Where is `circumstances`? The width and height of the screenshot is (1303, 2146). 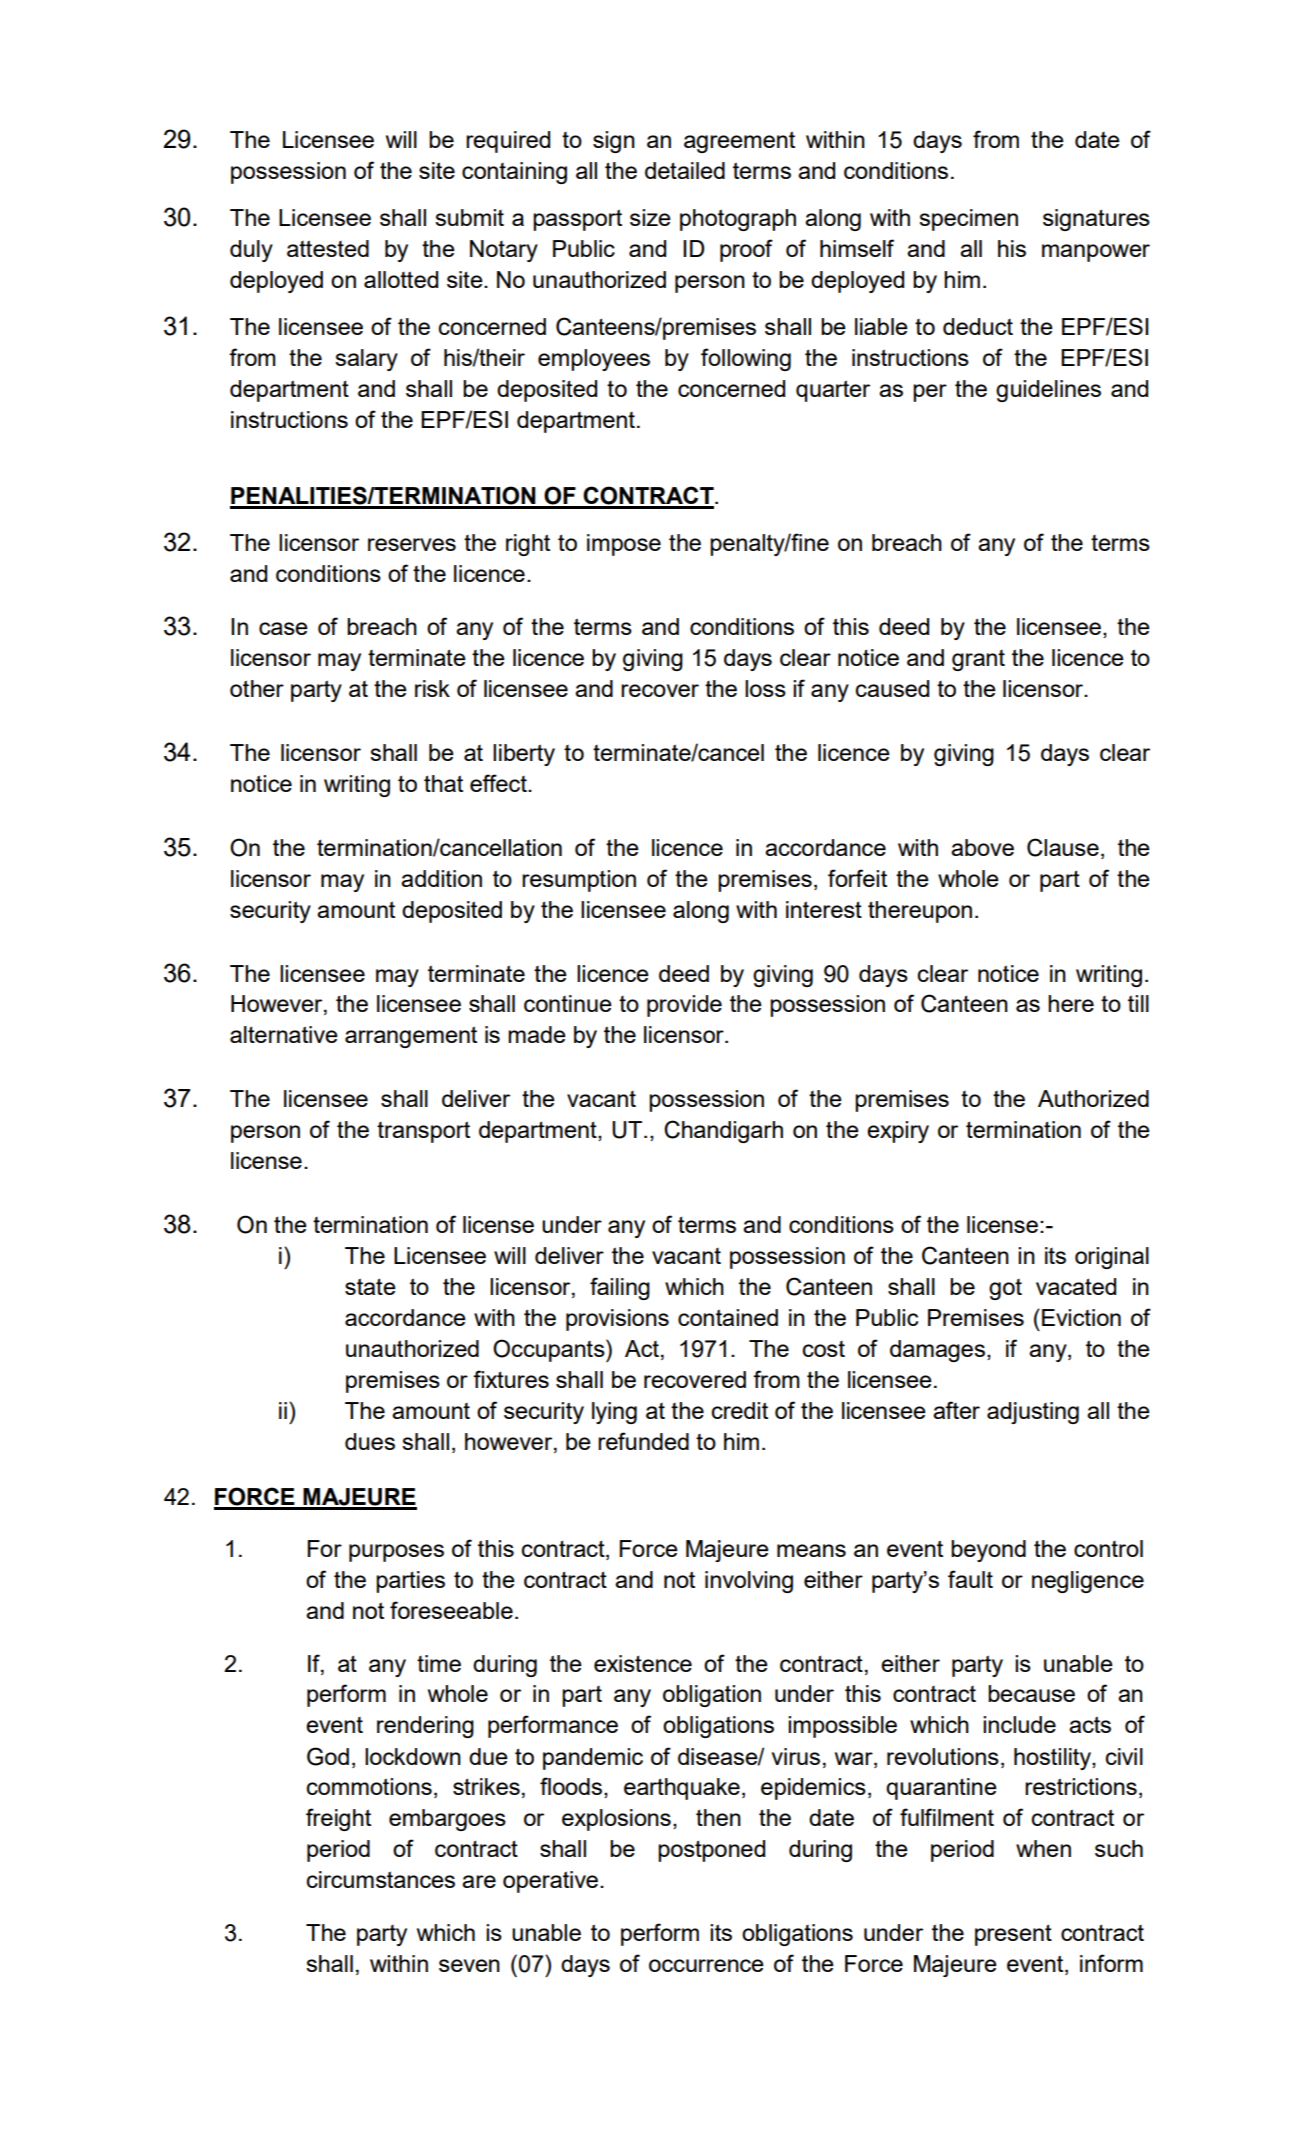
circumstances is located at coordinates (381, 1879).
